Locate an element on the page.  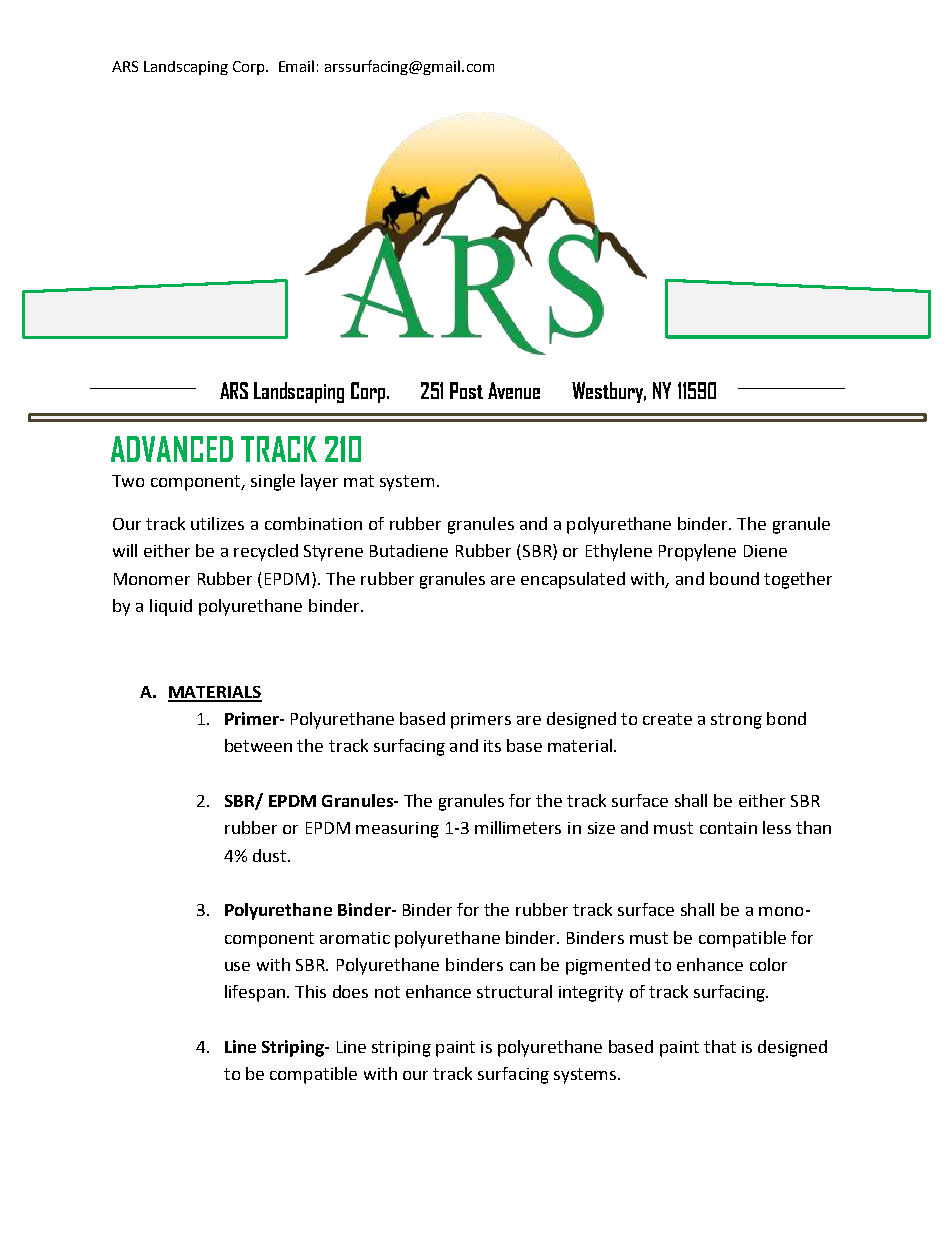
Email is located at coordinates (296, 66).
